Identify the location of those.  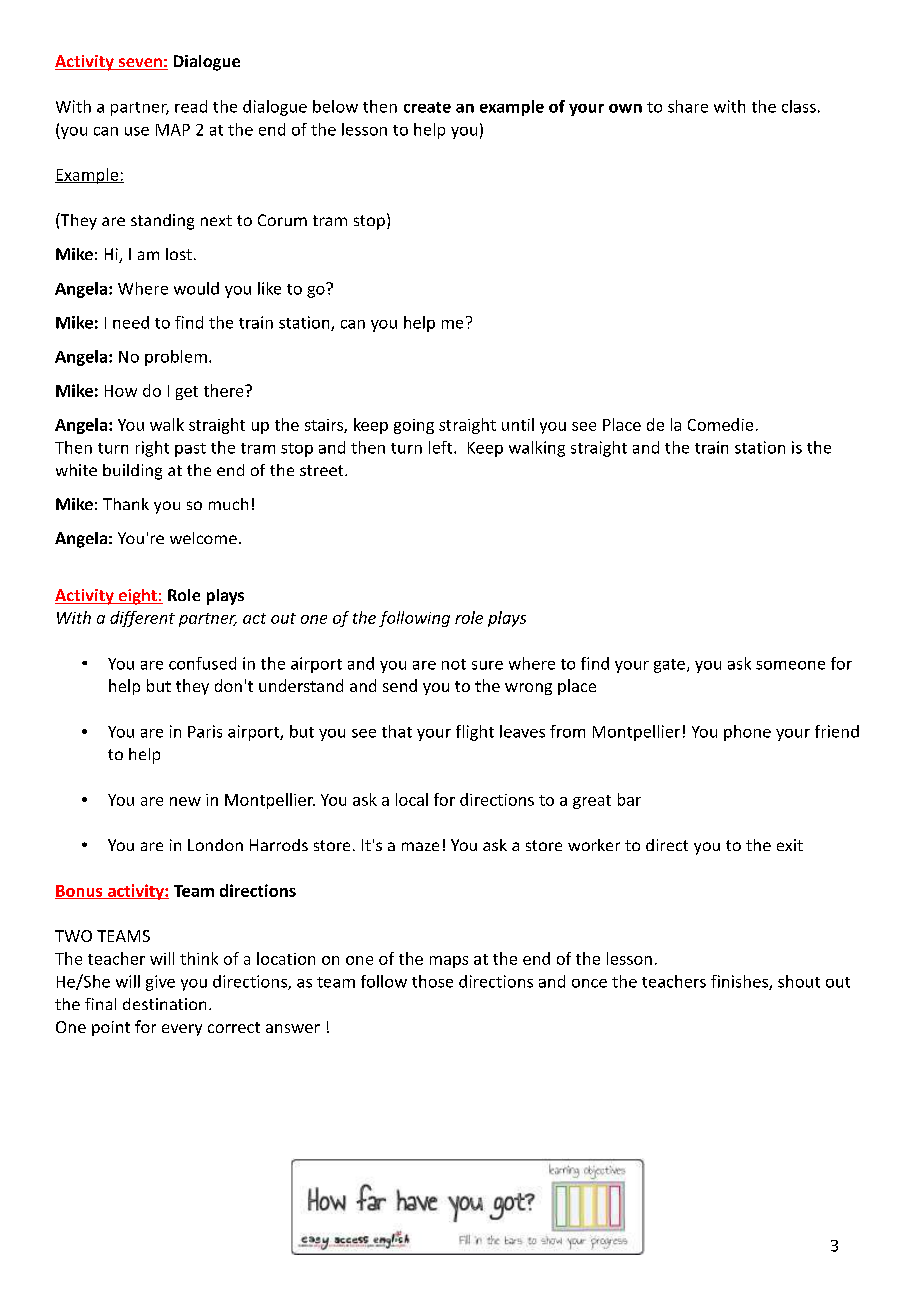
(432, 981).
